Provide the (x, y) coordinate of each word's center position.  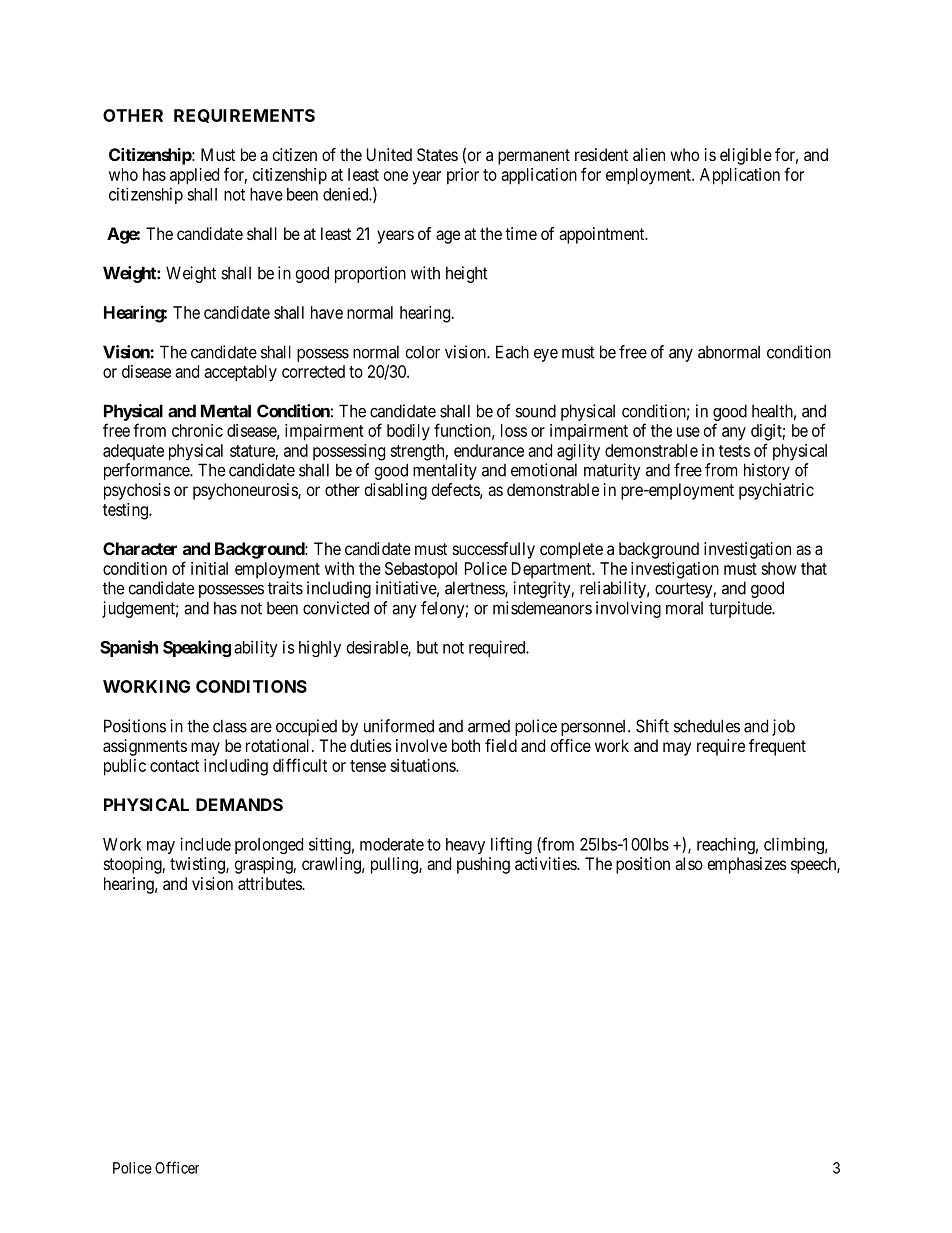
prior (463, 176)
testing (126, 511)
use (688, 432)
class (230, 726)
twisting (198, 865)
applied (194, 176)
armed (489, 726)
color (423, 352)
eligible (746, 156)
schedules (707, 726)
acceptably (240, 373)
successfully (494, 550)
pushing (483, 865)
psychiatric (776, 491)
